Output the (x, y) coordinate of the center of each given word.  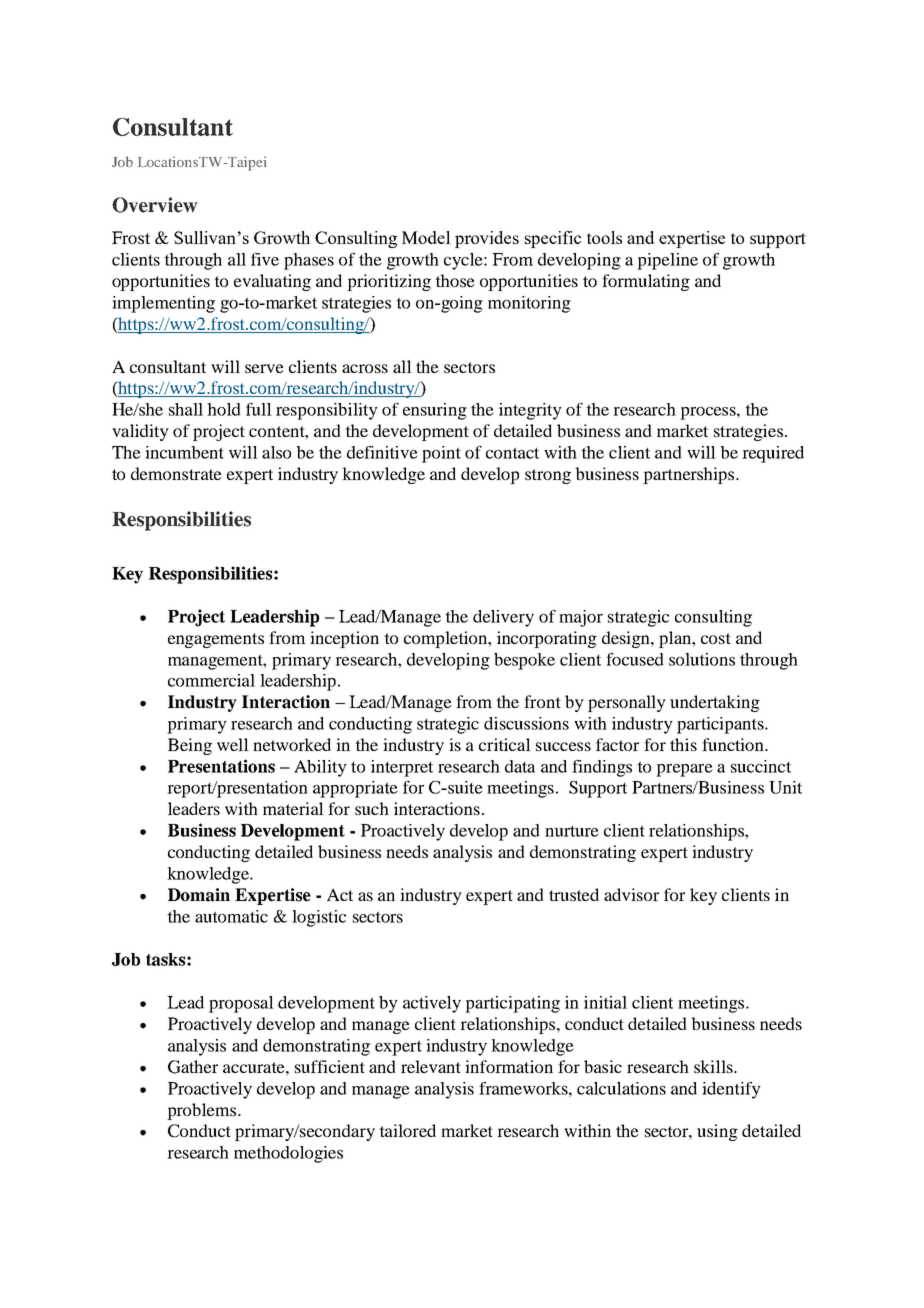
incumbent (184, 452)
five (265, 259)
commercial (211, 680)
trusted (574, 894)
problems (203, 1111)
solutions (702, 659)
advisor (631, 894)
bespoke (524, 661)
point (441, 454)
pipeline (667, 261)
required (773, 454)
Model (426, 237)
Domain (199, 895)
